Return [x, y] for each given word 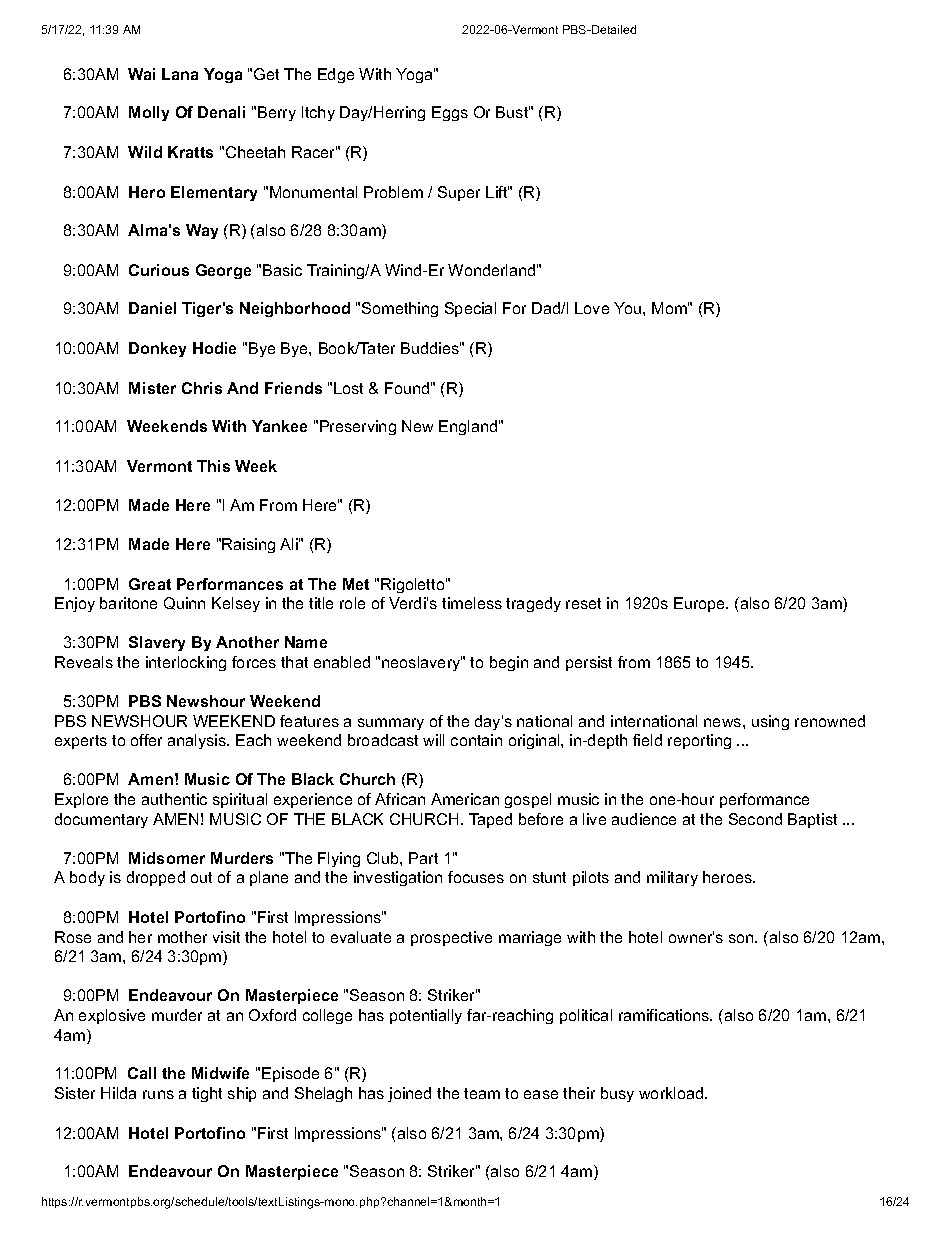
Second [755, 819]
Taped [490, 820]
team [482, 1093]
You [629, 308]
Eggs [450, 113]
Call [142, 1073]
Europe [700, 604]
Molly [149, 113]
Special [470, 309]
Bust [513, 112]
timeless [472, 603]
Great [150, 584]
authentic [174, 799]
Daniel [152, 308]
